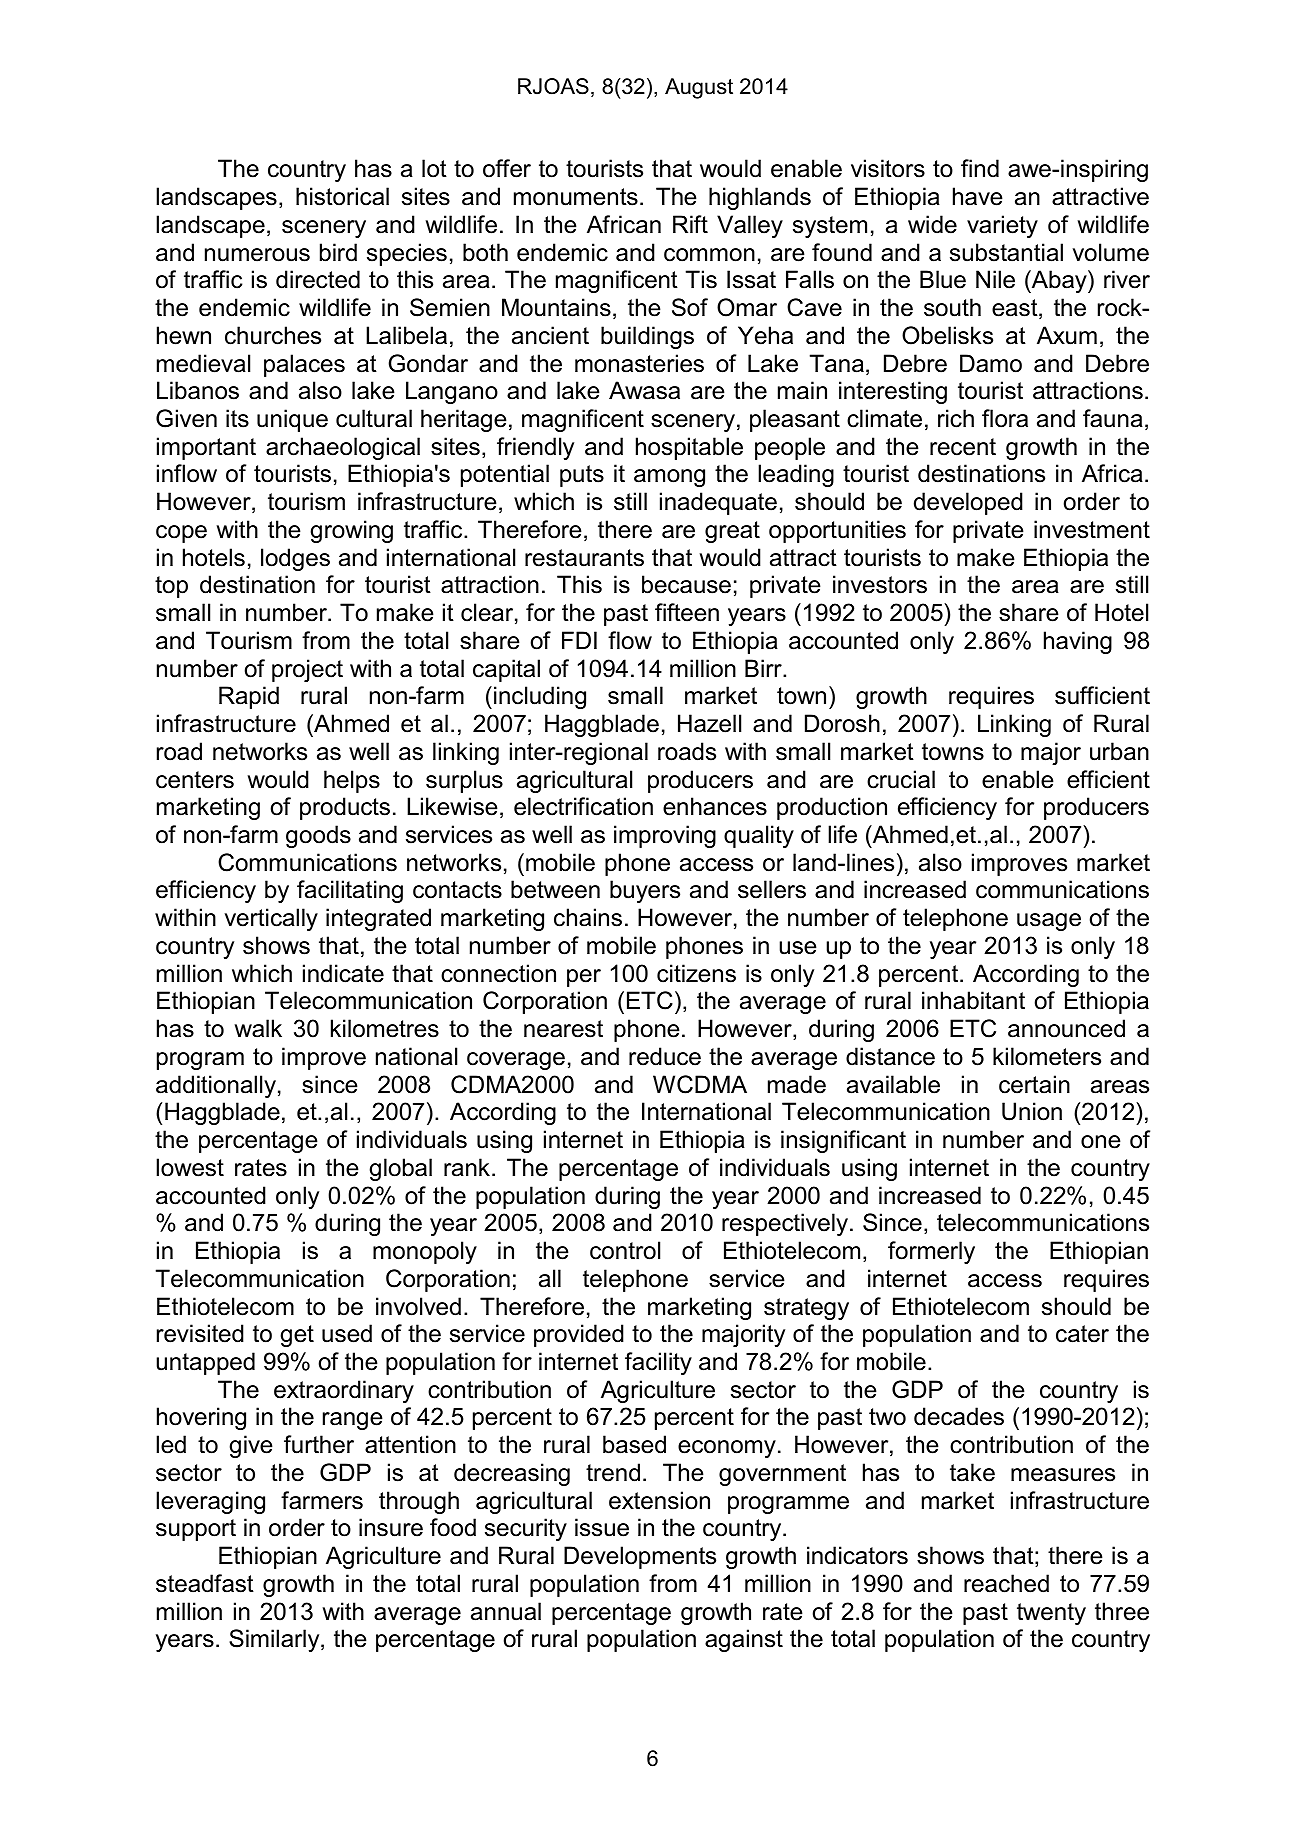  What do you see at coordinates (342, 196) in the screenshot?
I see `historical` at bounding box center [342, 196].
